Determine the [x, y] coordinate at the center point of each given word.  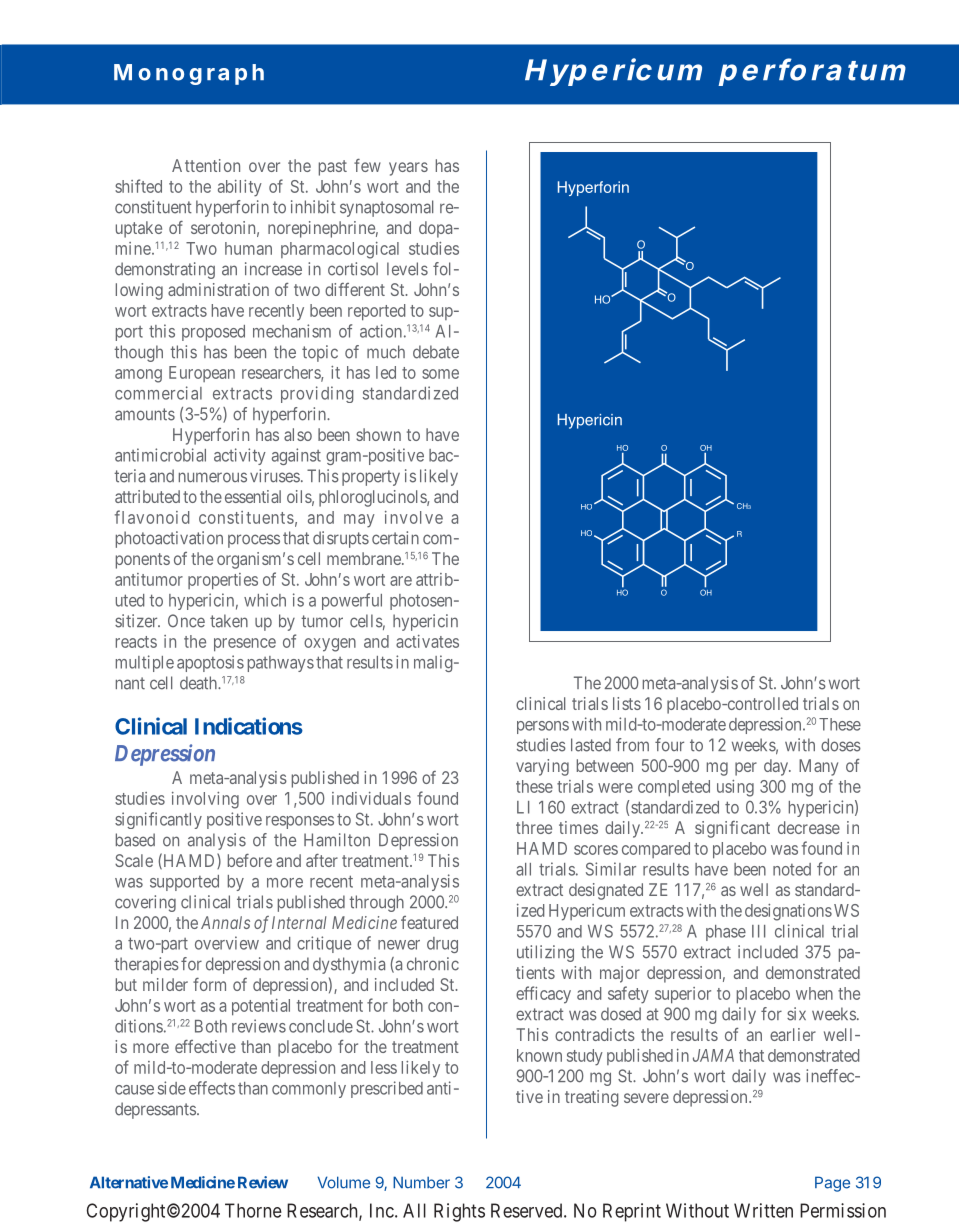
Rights [459, 1212]
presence [245, 645]
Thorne [253, 1210]
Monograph [189, 74]
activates [427, 641]
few [367, 165]
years [408, 169]
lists [627, 703]
